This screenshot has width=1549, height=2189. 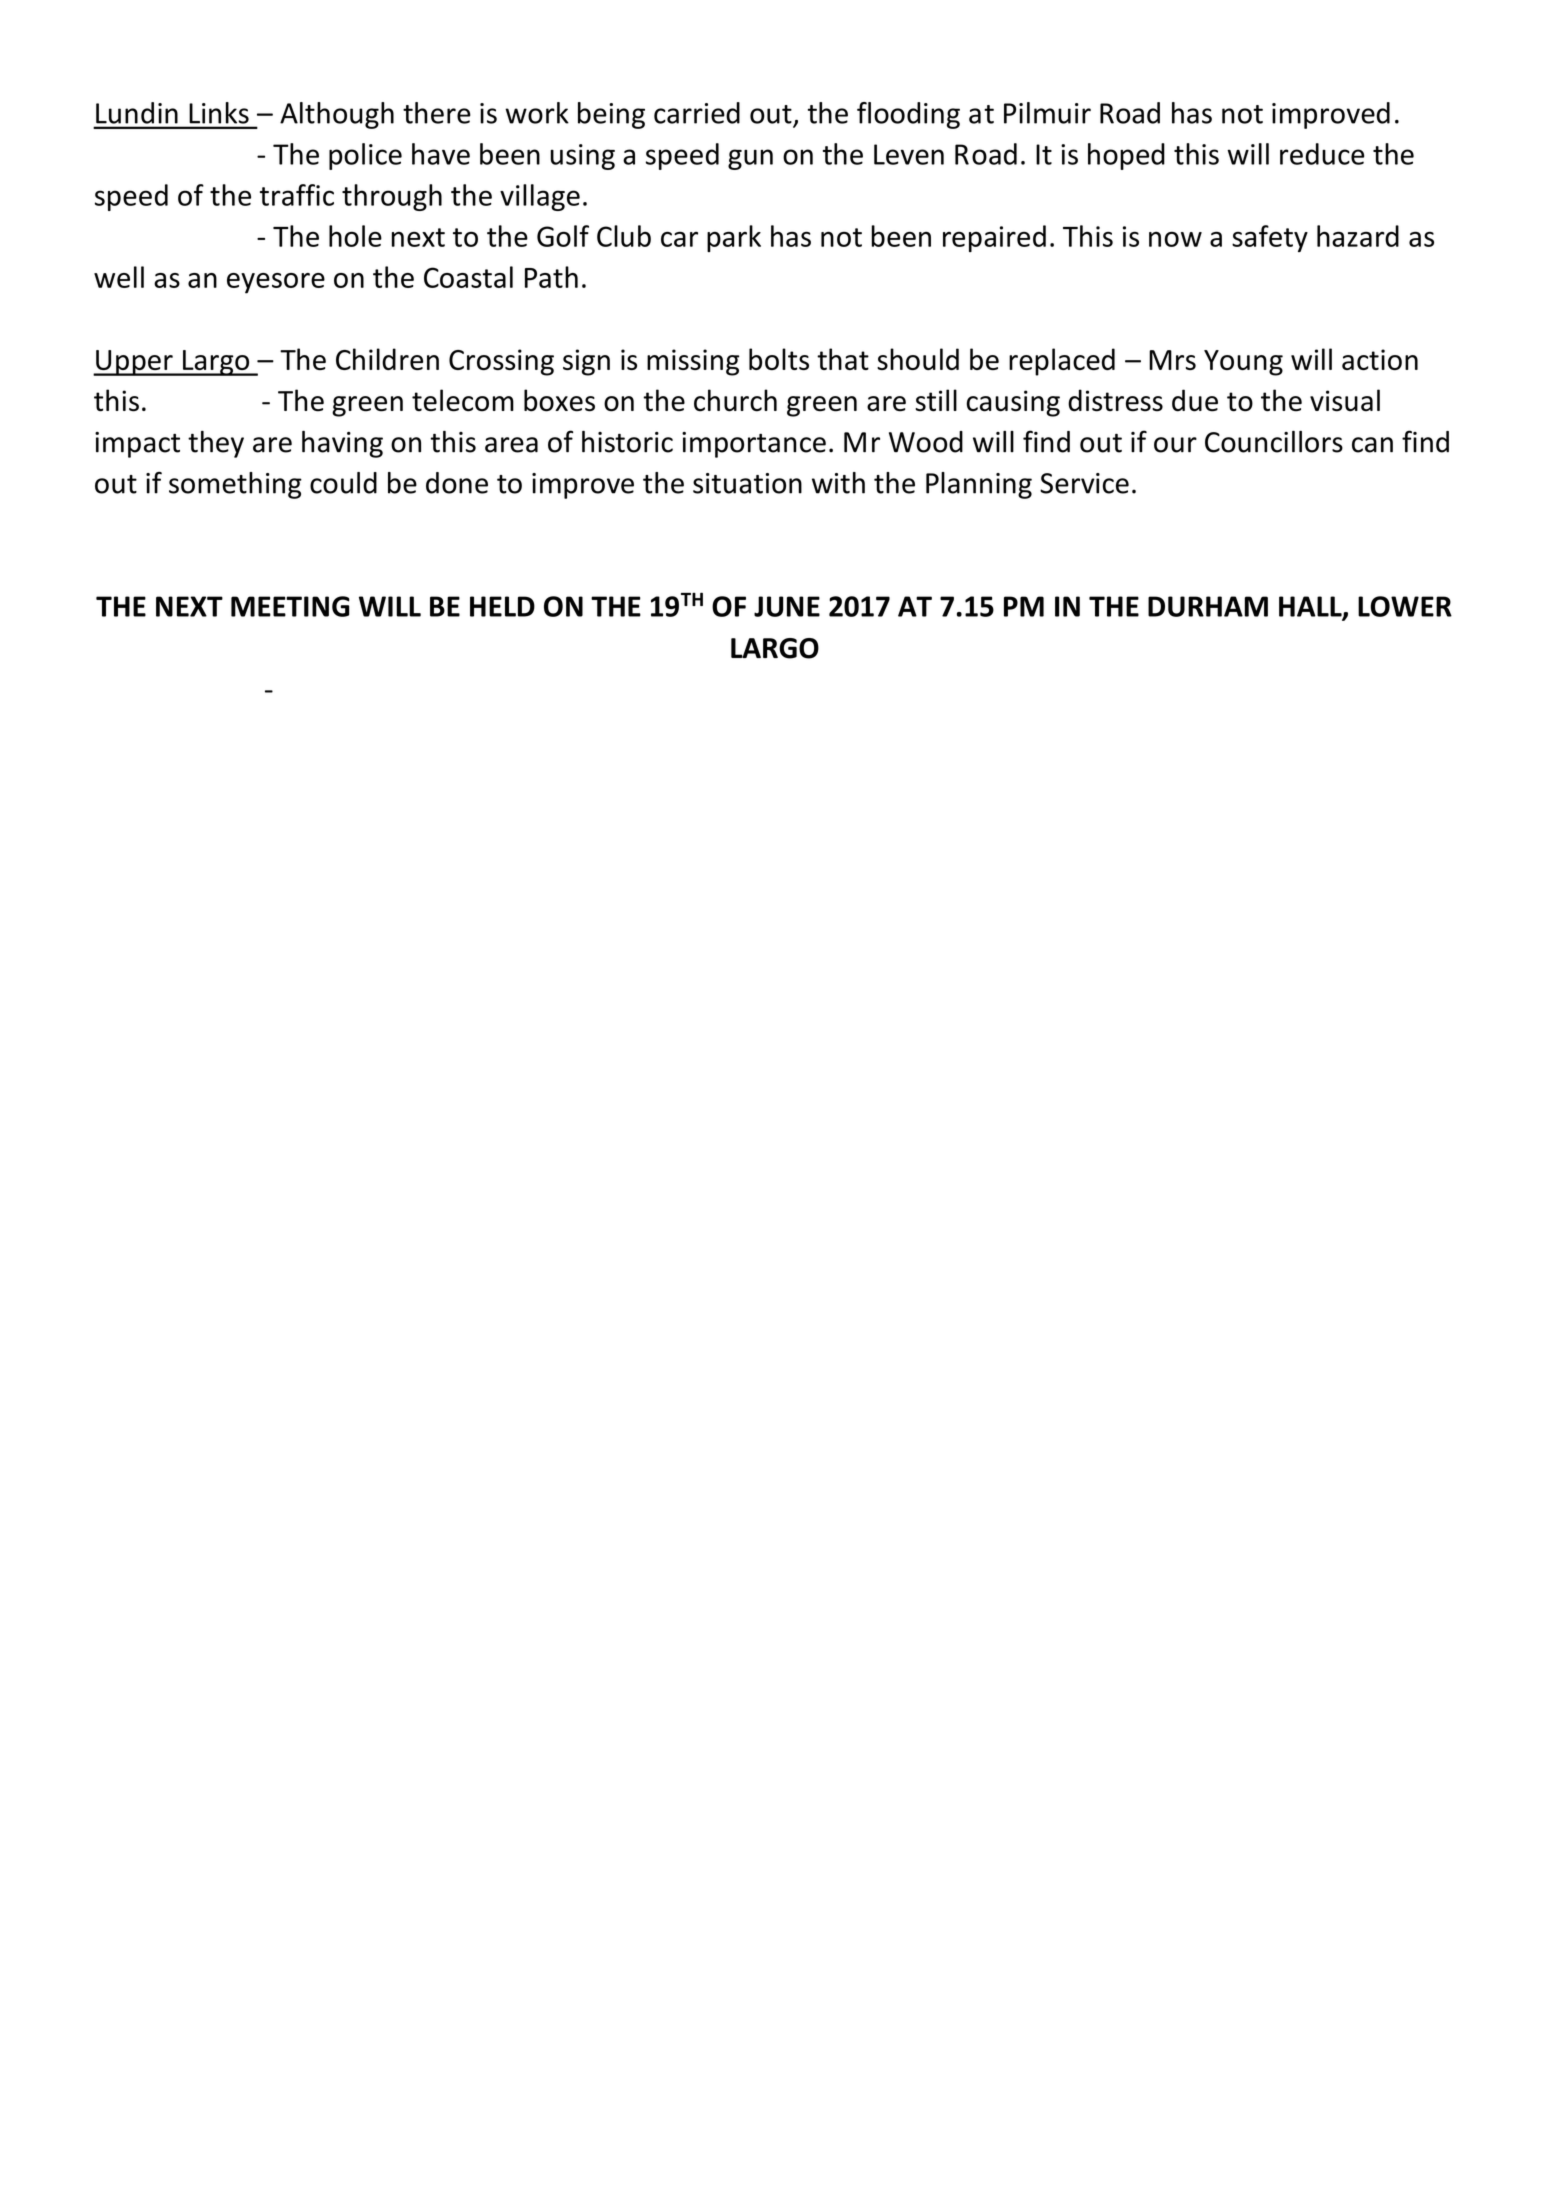 What do you see at coordinates (387, 359) in the screenshot?
I see `Children` at bounding box center [387, 359].
